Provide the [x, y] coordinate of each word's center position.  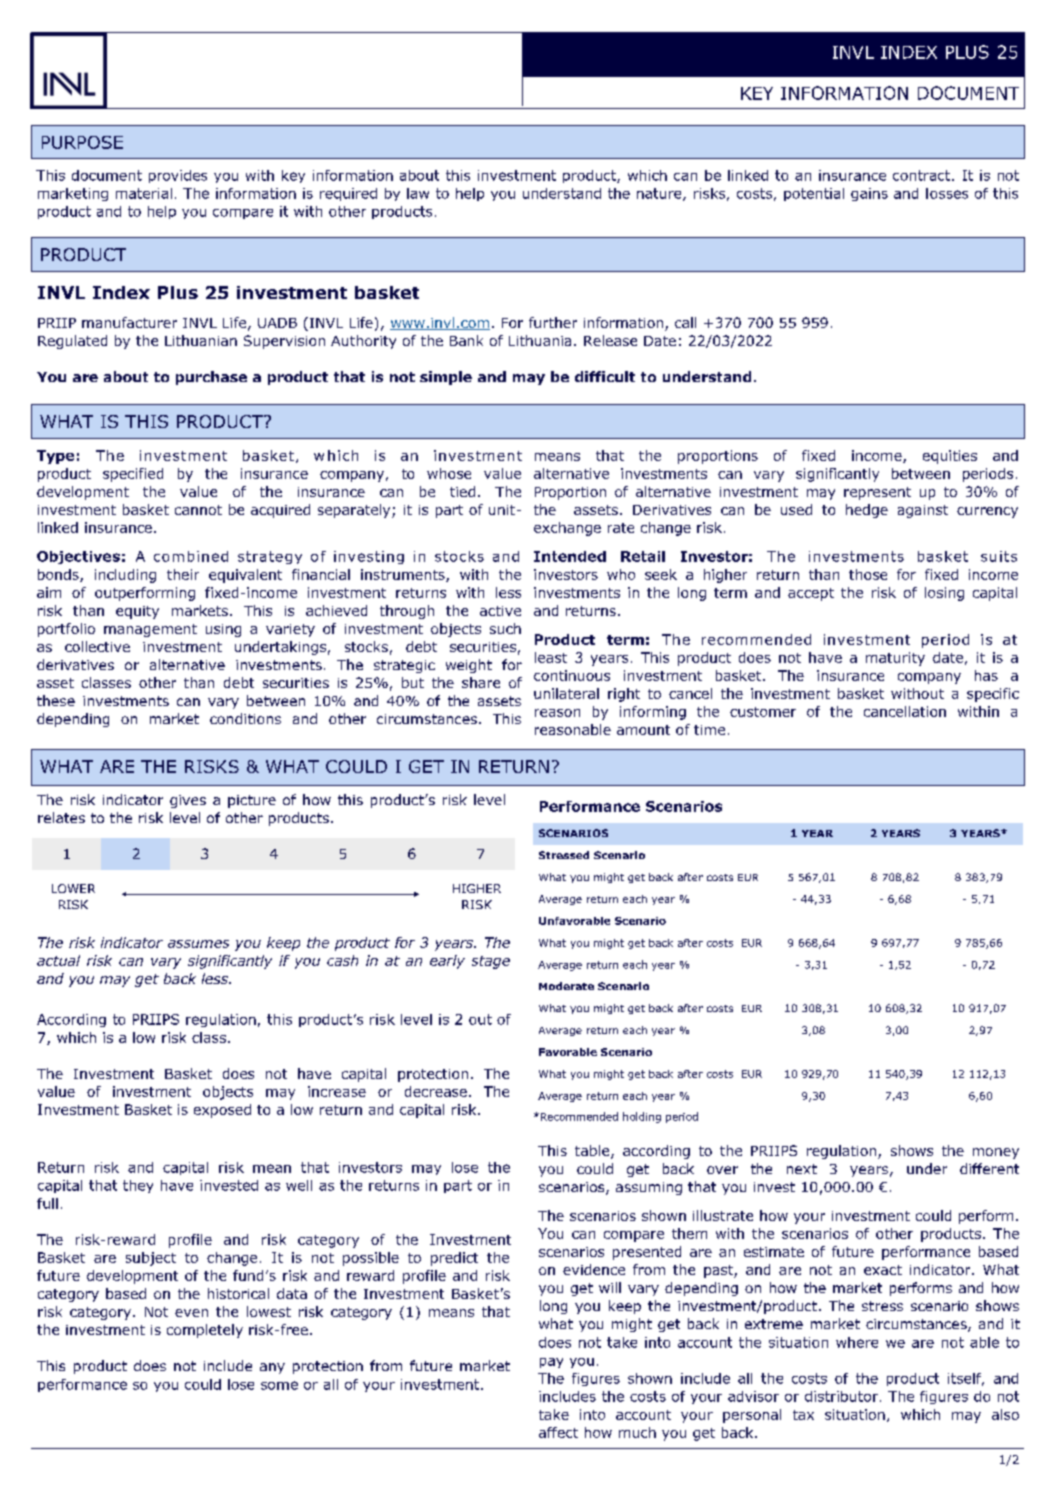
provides [178, 176]
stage [491, 962]
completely [205, 1331]
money [996, 1153]
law [418, 193]
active [500, 611]
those [868, 574]
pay [551, 1363]
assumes [198, 944]
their [183, 574]
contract [923, 175]
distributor [843, 1396]
